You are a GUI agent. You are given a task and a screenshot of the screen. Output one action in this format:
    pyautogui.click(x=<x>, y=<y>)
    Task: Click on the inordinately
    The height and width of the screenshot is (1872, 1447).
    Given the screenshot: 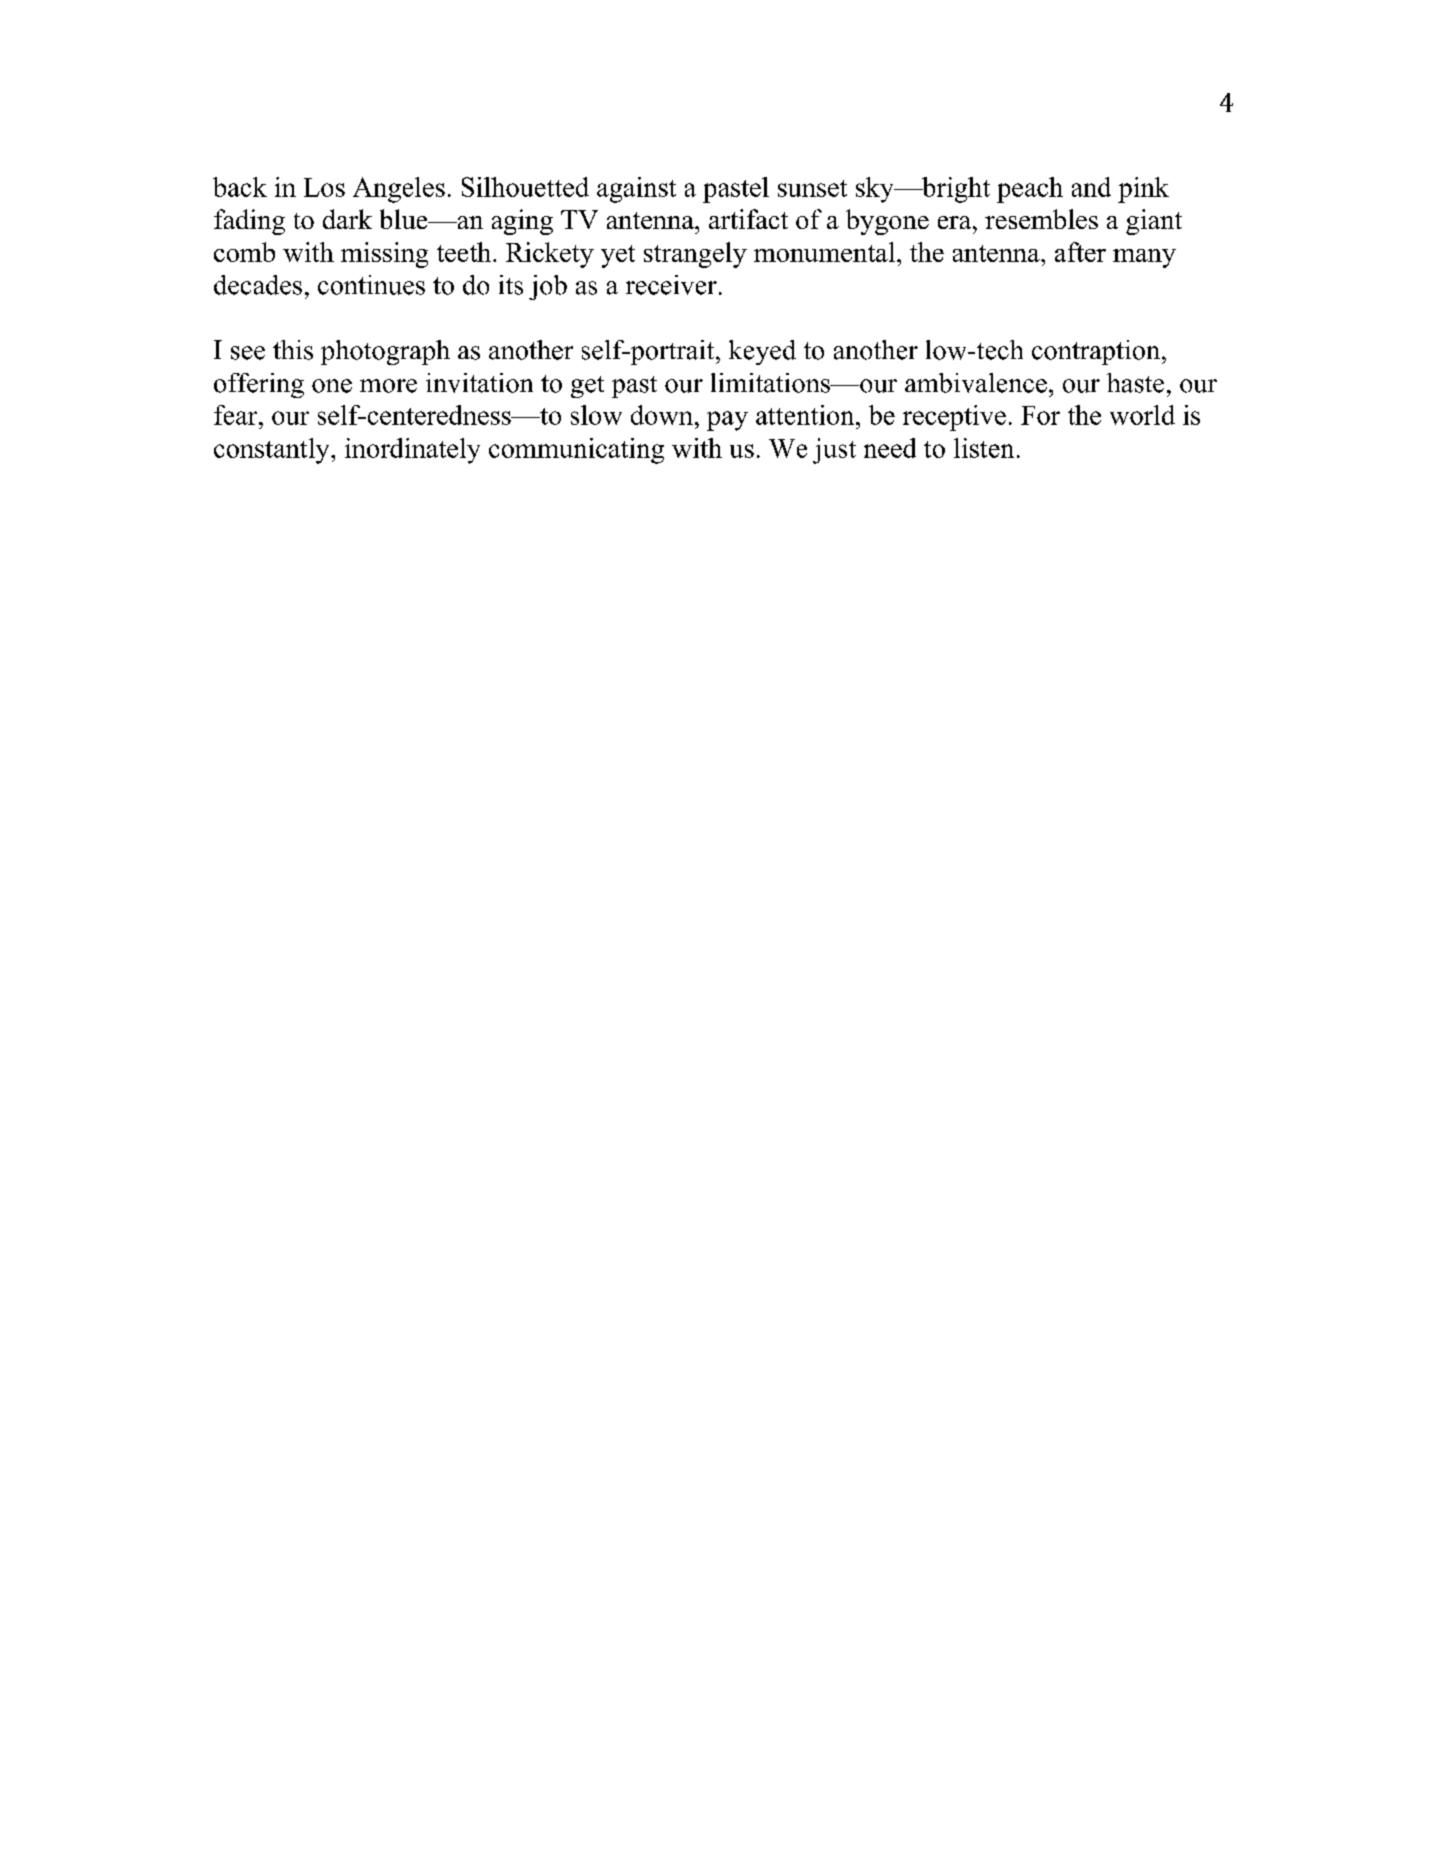 What is the action you would take?
    pyautogui.click(x=412, y=451)
